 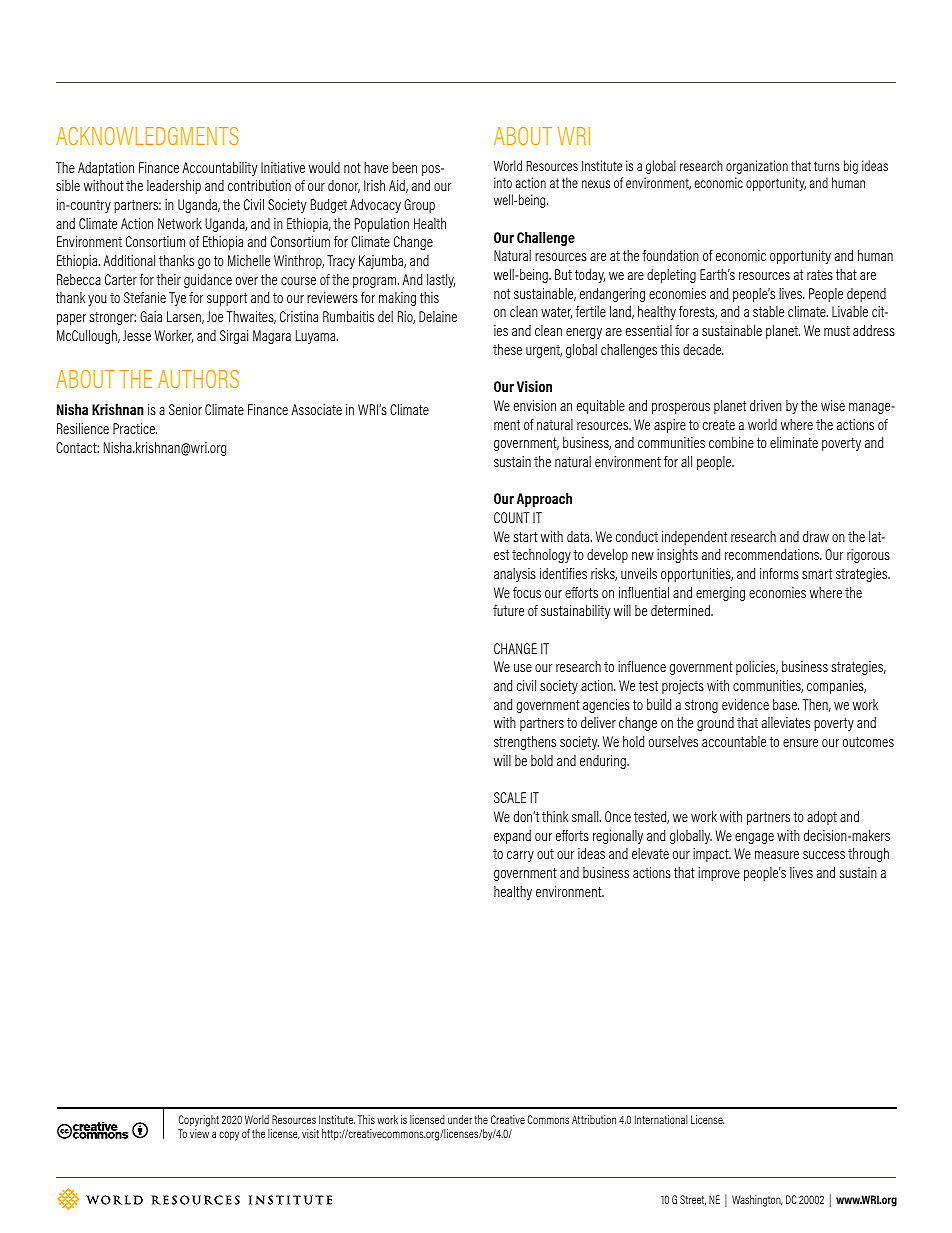 I want to click on Attribution, so click(x=594, y=1119).
